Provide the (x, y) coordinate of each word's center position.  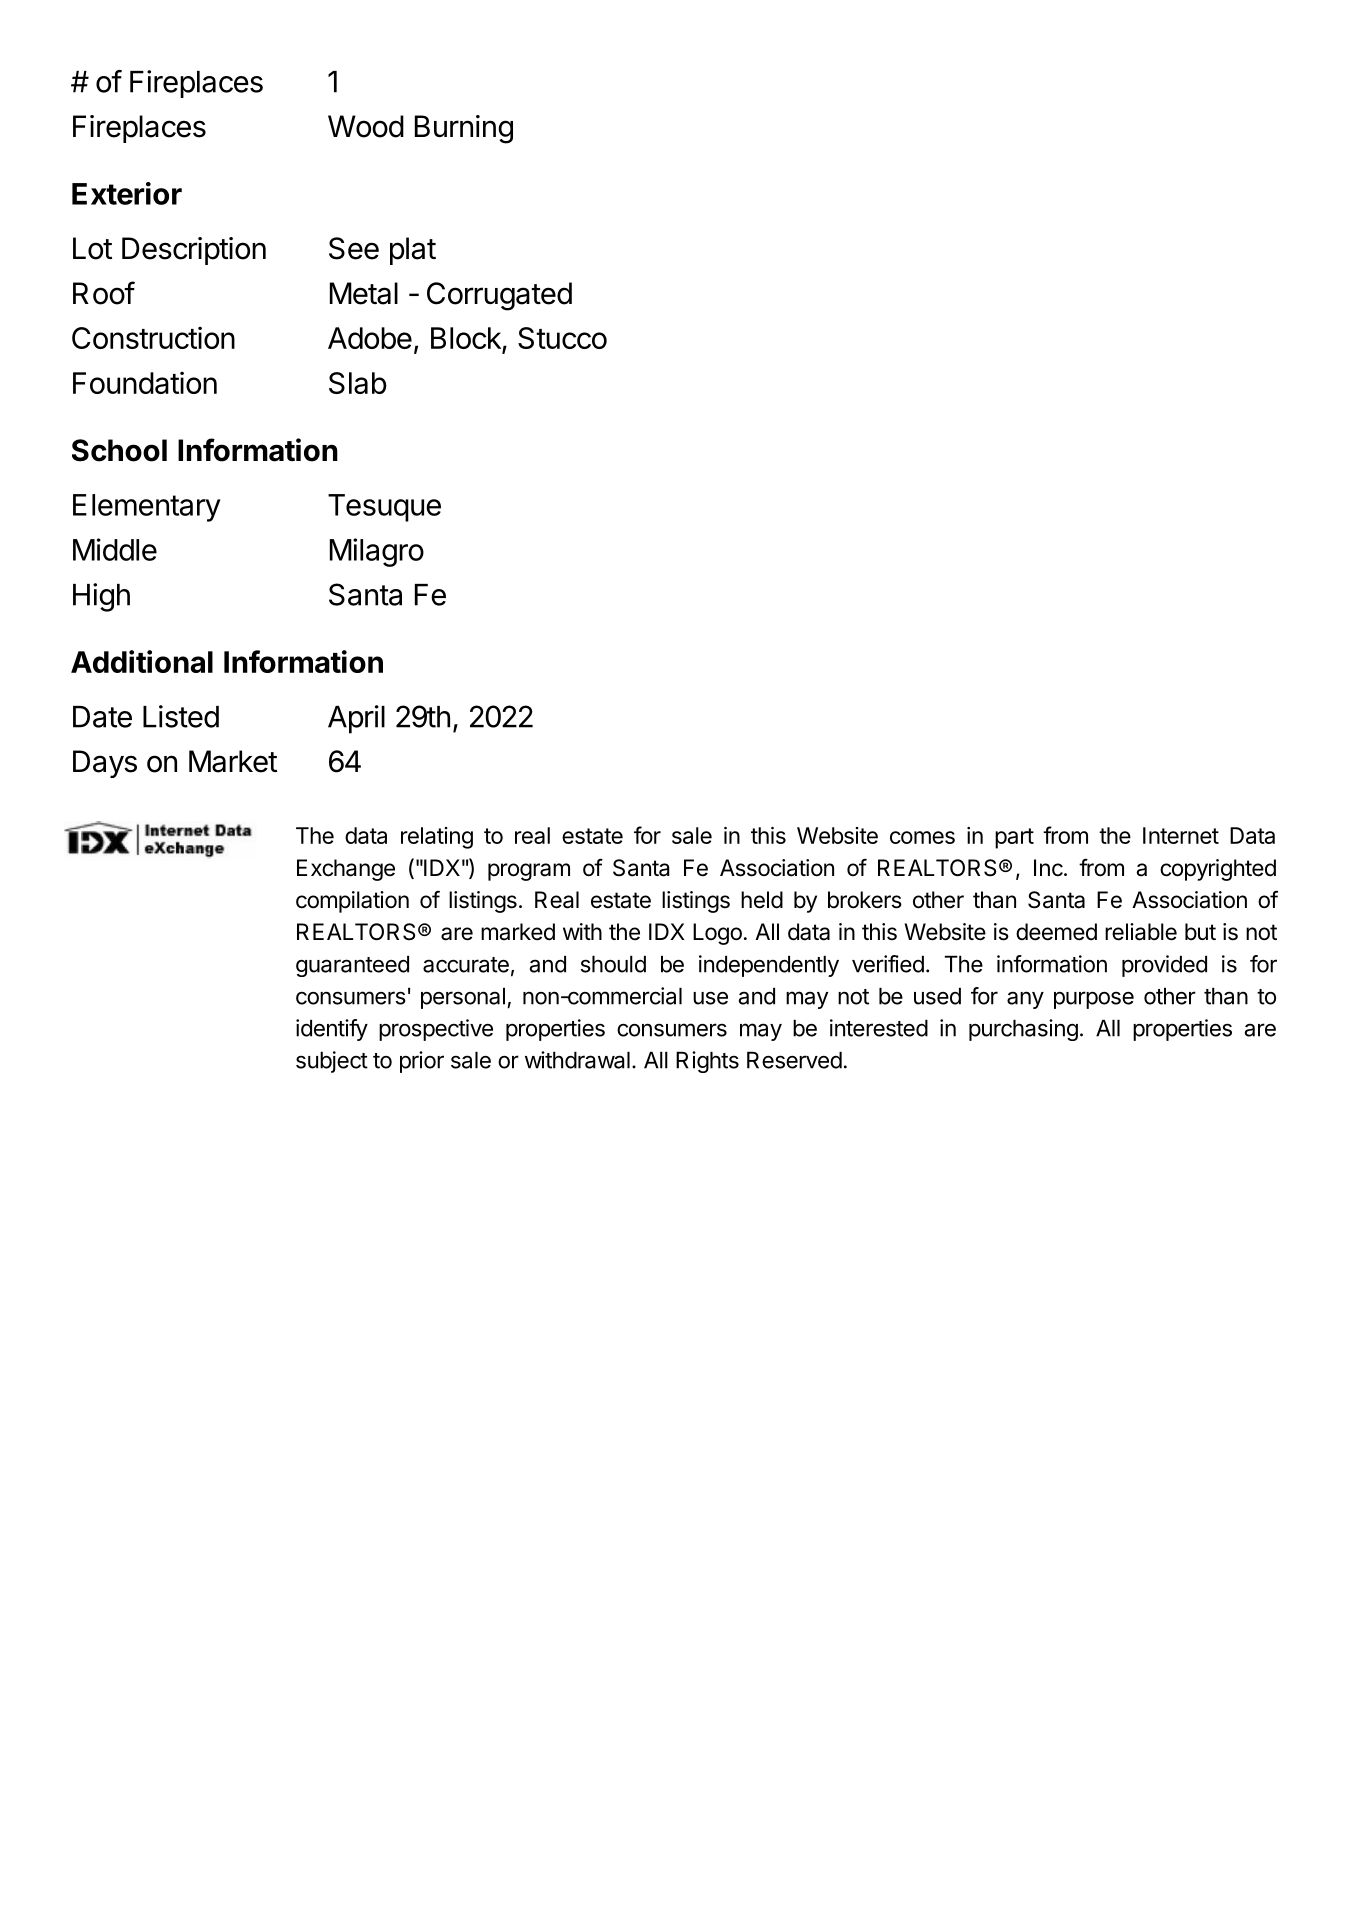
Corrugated (499, 296)
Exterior (127, 193)
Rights (707, 1062)
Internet (1181, 835)
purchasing (1023, 1030)
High (101, 597)
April (356, 719)
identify (332, 1030)
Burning (464, 129)
